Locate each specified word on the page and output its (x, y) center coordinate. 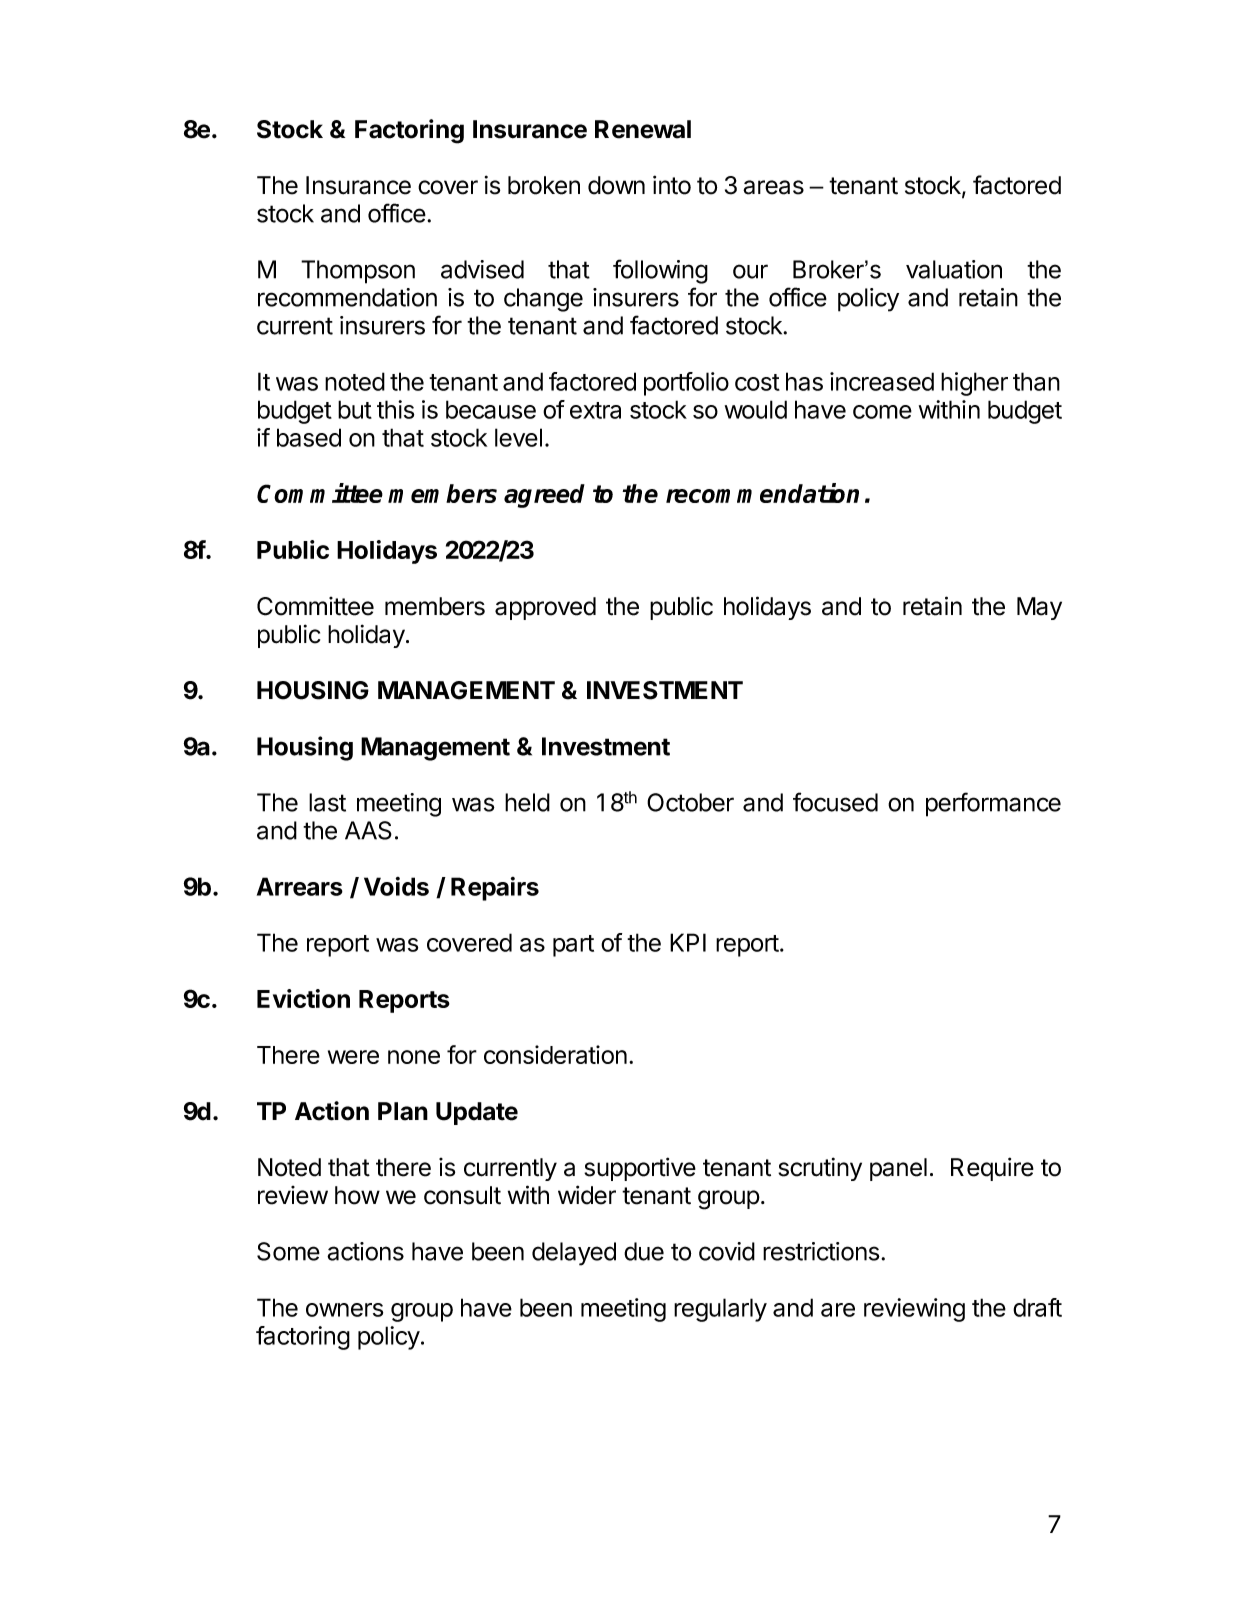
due (644, 1251)
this (395, 409)
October (690, 802)
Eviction (303, 998)
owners (344, 1310)
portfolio (686, 384)
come (882, 412)
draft (1037, 1307)
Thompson (358, 272)
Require (992, 1169)
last (327, 802)
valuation (954, 269)
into (672, 185)
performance (993, 804)
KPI (688, 942)
